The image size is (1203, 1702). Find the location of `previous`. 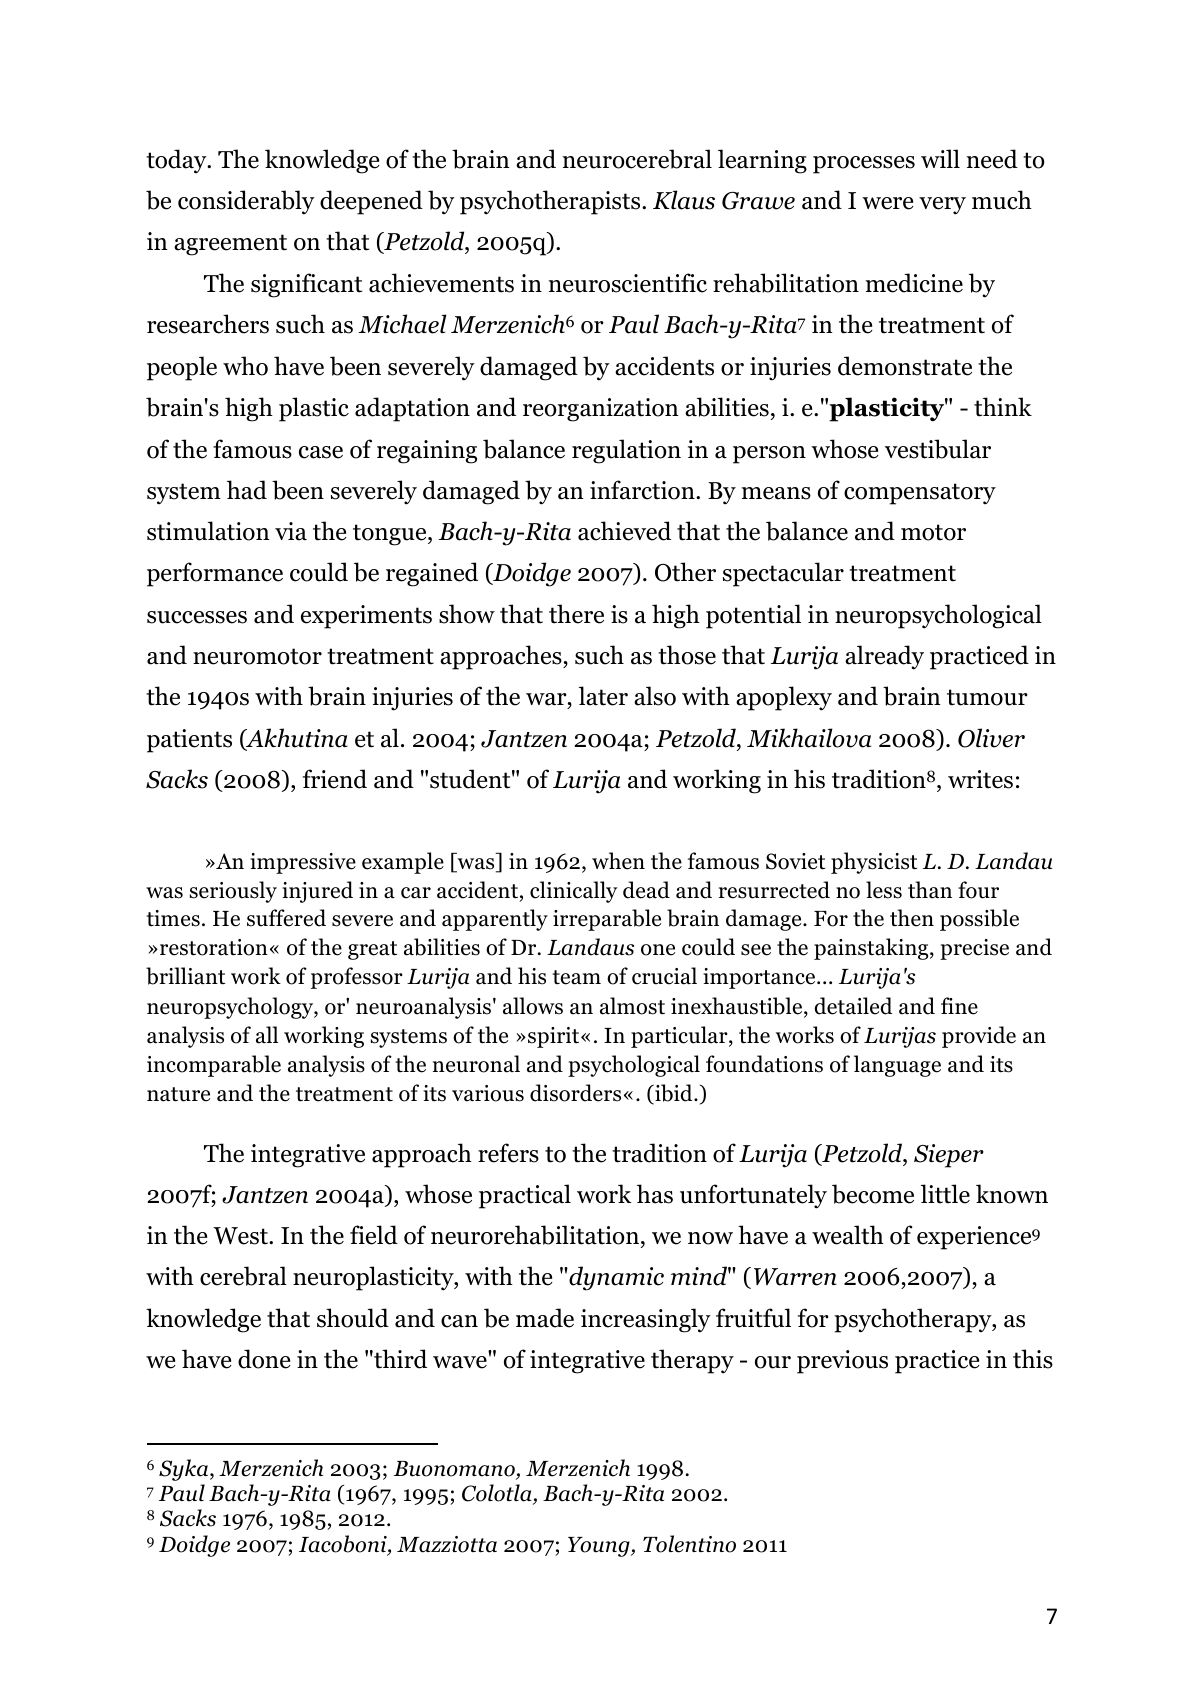

previous is located at coordinates (842, 1362).
